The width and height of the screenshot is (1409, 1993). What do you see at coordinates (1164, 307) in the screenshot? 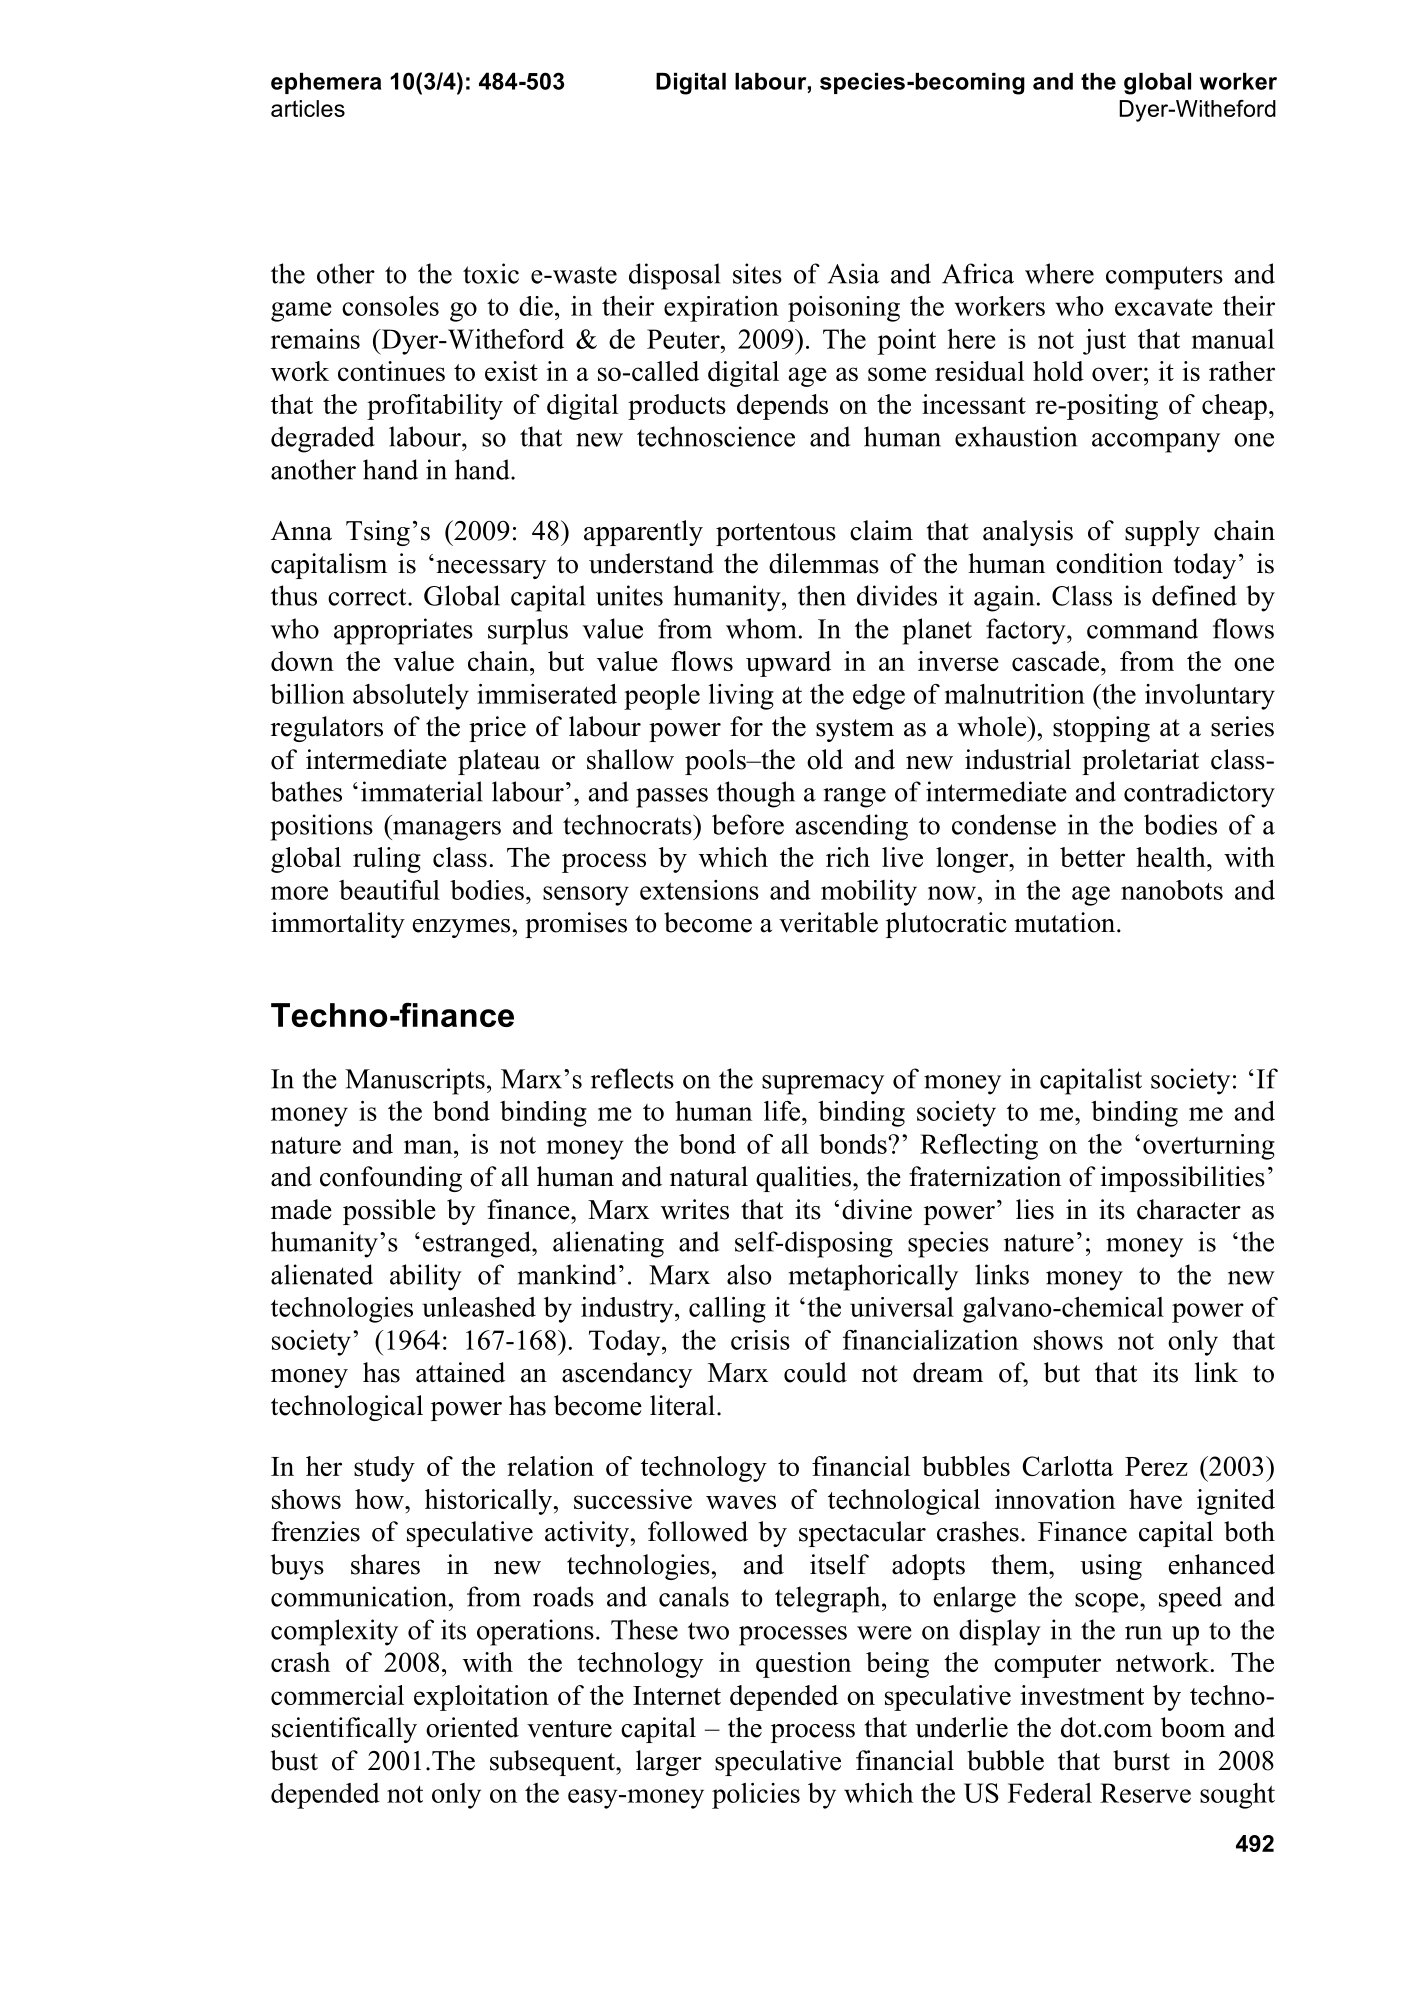
I see `excavate` at bounding box center [1164, 307].
